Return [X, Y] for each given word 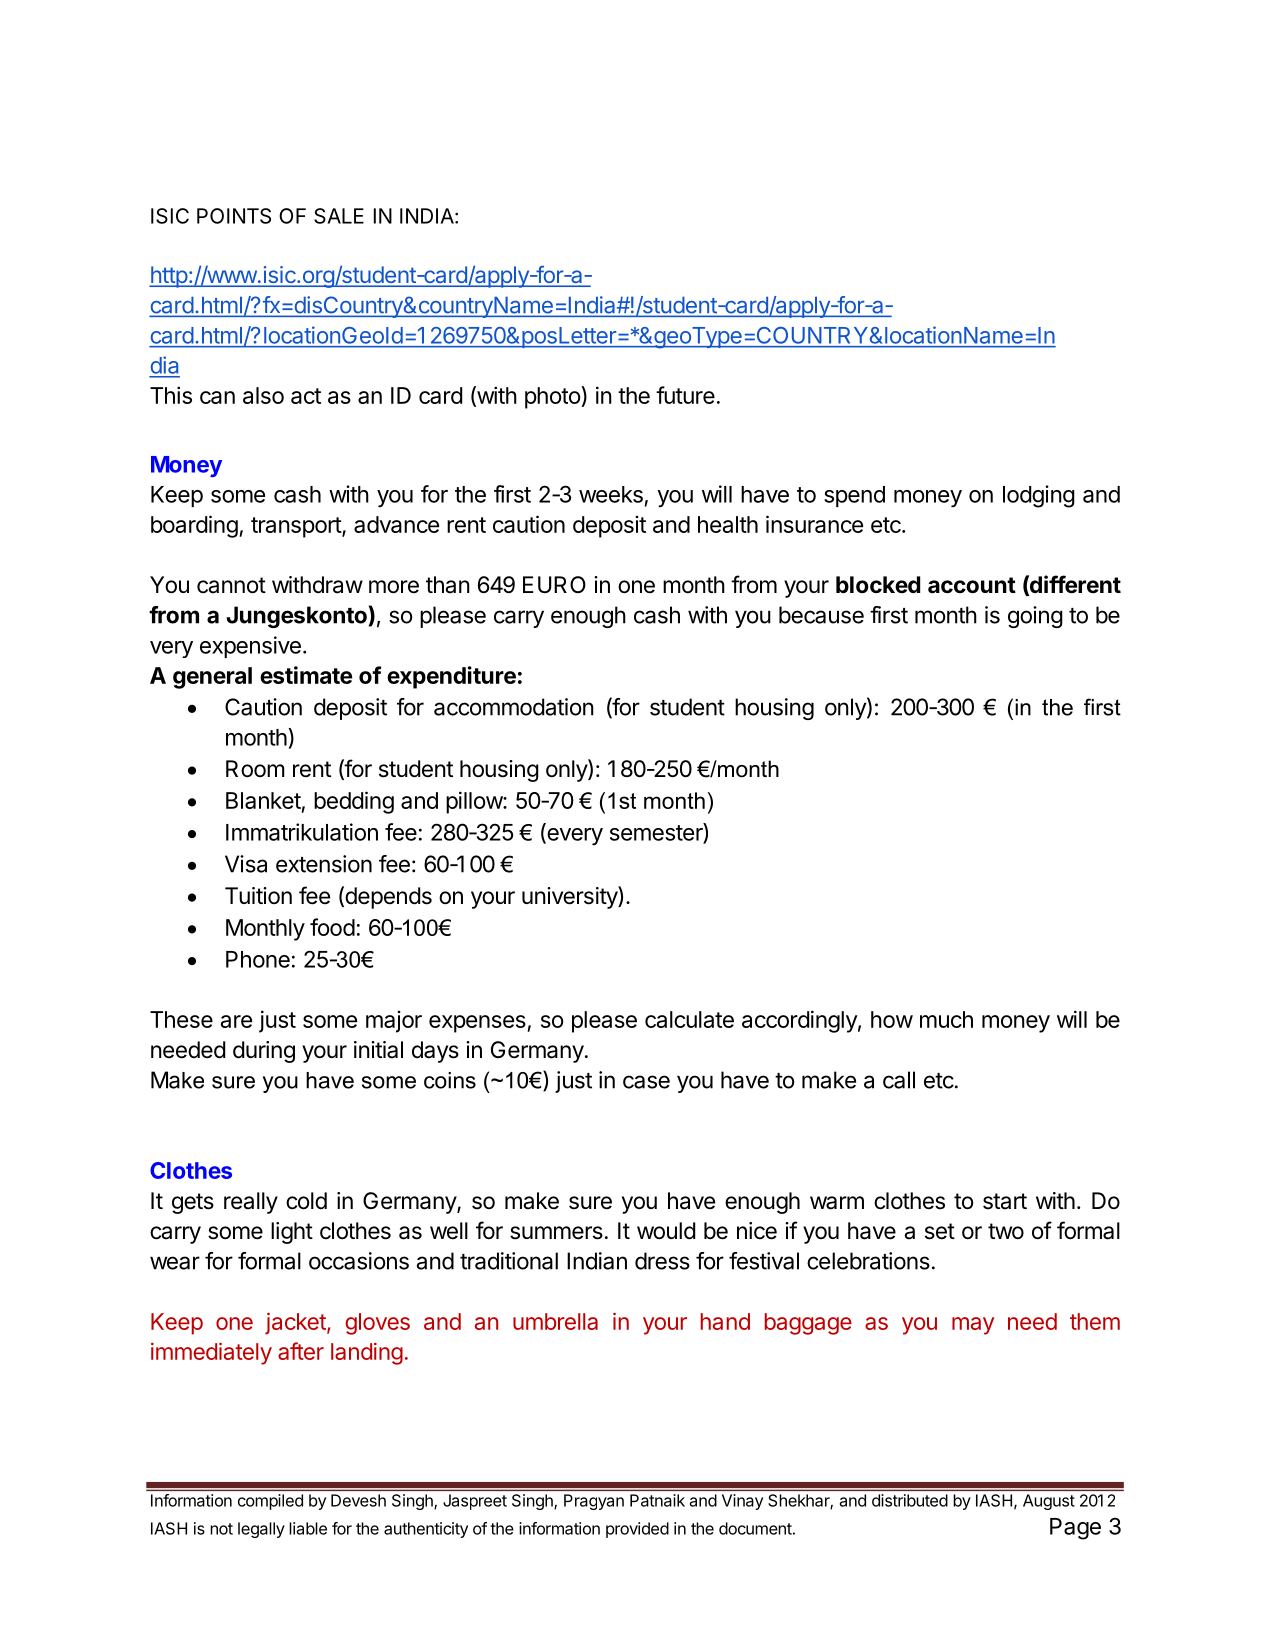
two [1006, 1231]
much [946, 1019]
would [666, 1231]
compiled [270, 1502]
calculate [689, 1019]
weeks [611, 494]
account [972, 585]
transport [297, 527]
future [685, 395]
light [292, 1233]
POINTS [234, 216]
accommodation [514, 707]
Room [255, 769]
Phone [258, 959]
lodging [1039, 496]
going [1035, 617]
